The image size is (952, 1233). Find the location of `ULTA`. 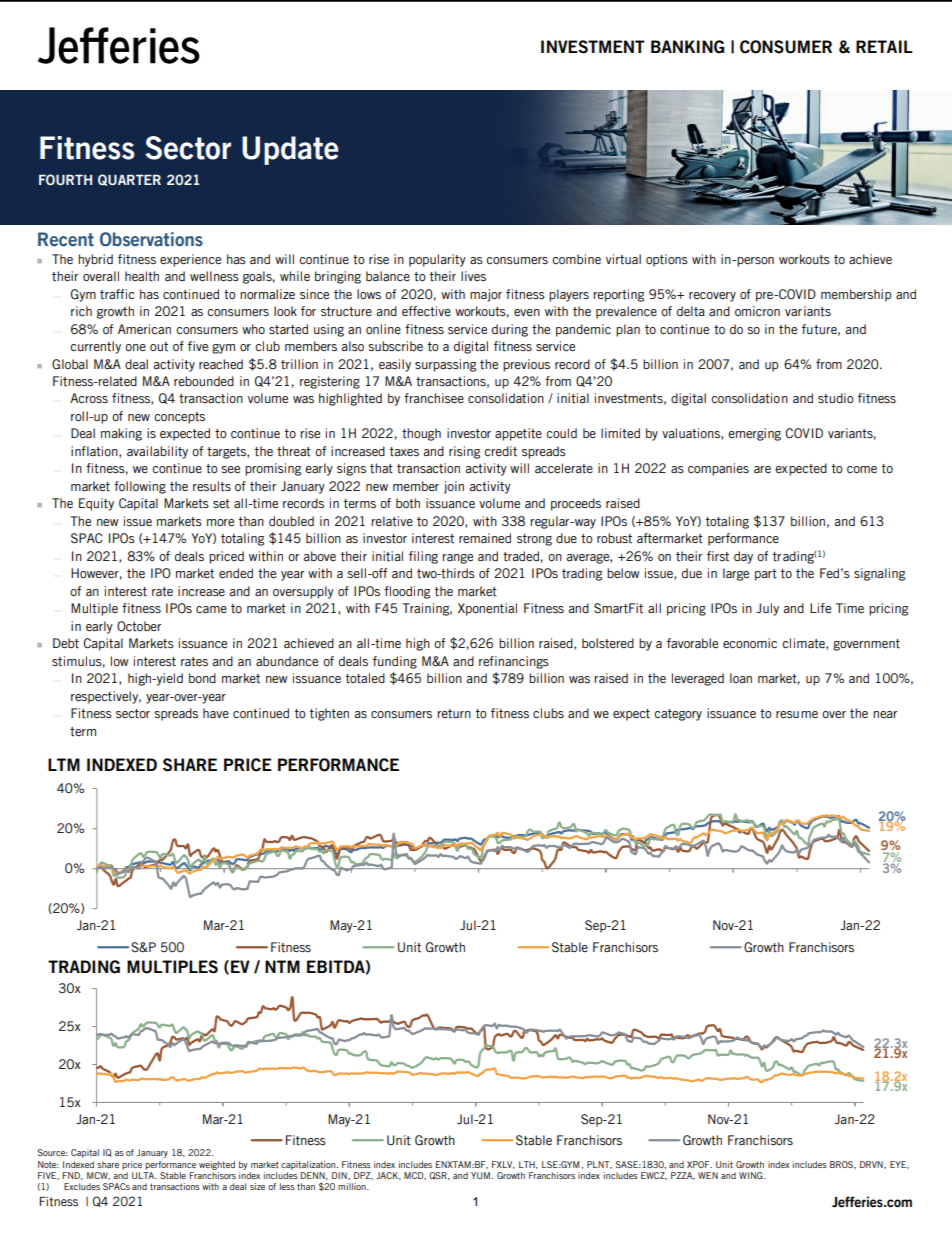

ULTA is located at coordinates (144, 1175).
